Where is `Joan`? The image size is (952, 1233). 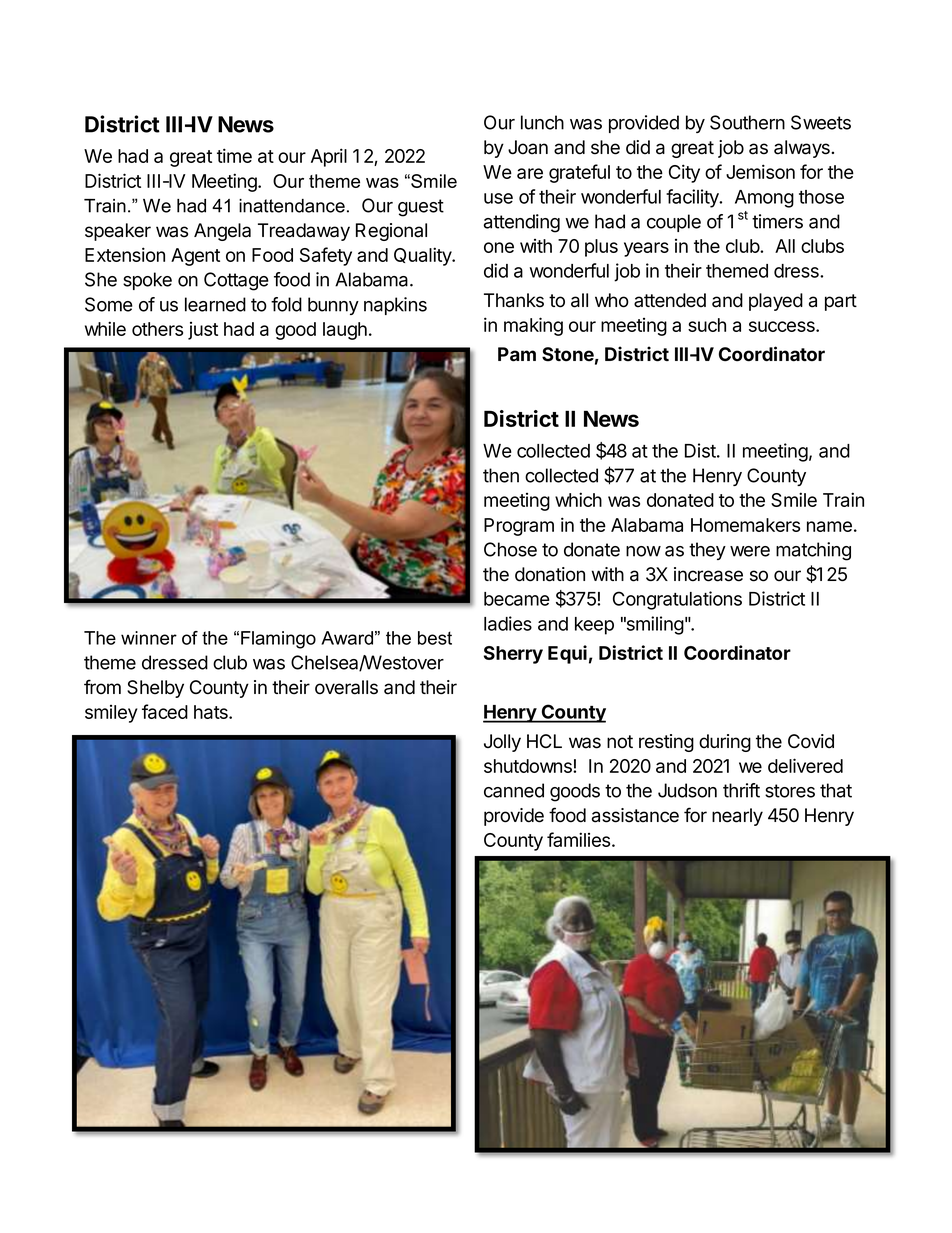
Joan is located at coordinates (528, 147).
